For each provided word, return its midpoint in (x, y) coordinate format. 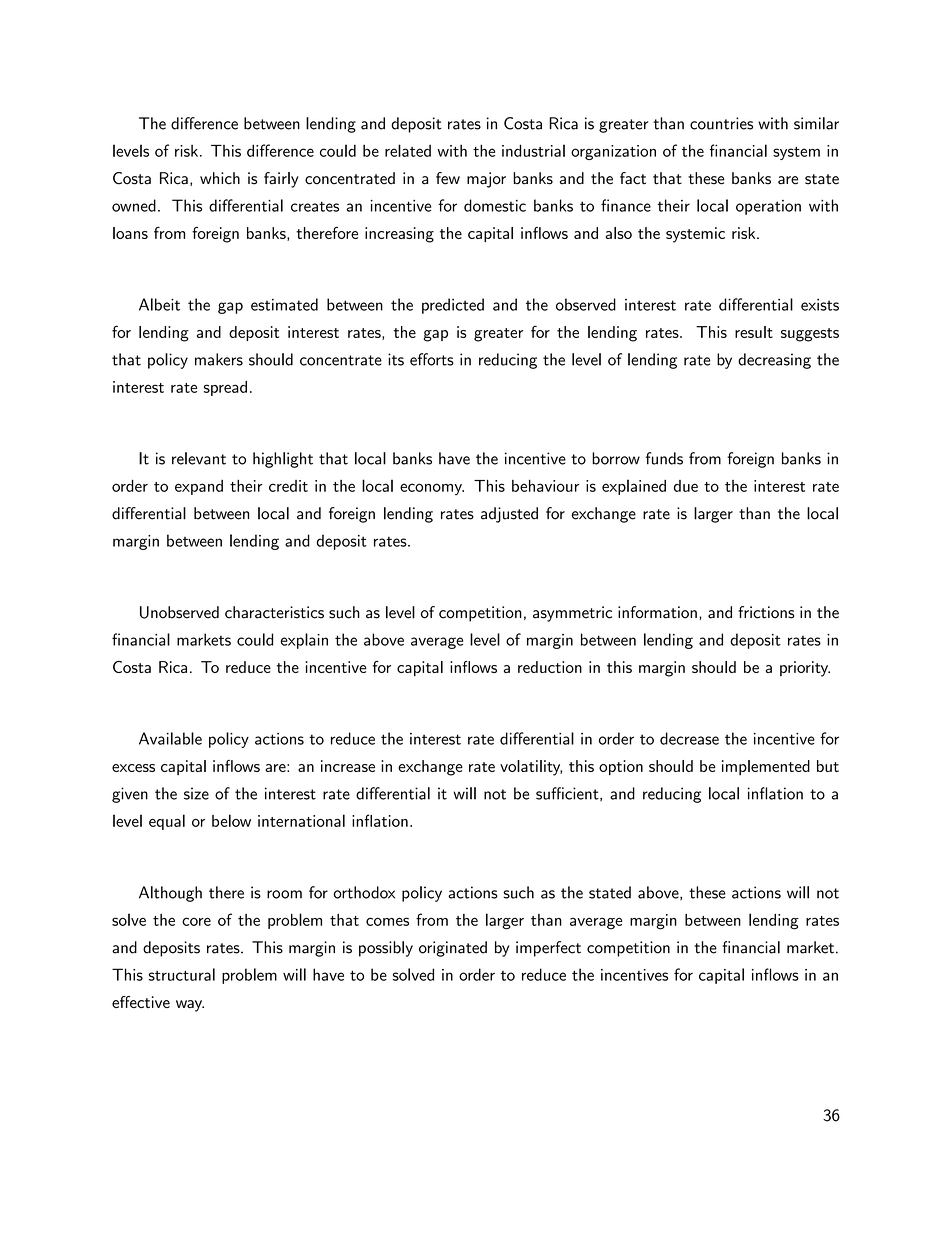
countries (721, 123)
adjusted (509, 515)
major (486, 180)
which (220, 178)
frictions (766, 612)
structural (182, 974)
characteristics (274, 612)
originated (453, 949)
